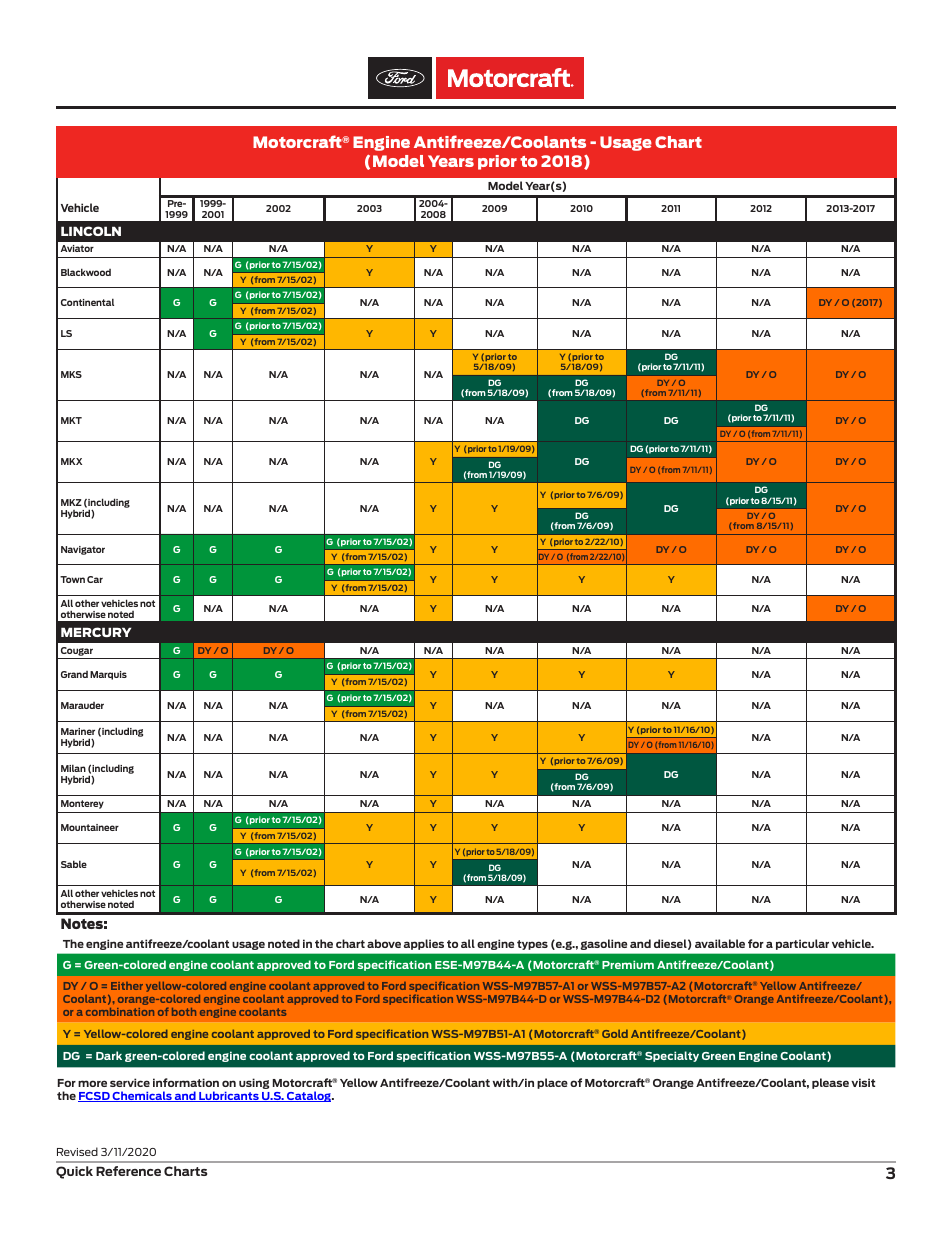  Describe the element at coordinates (86, 272) in the screenshot. I see `Blackwood` at that location.
